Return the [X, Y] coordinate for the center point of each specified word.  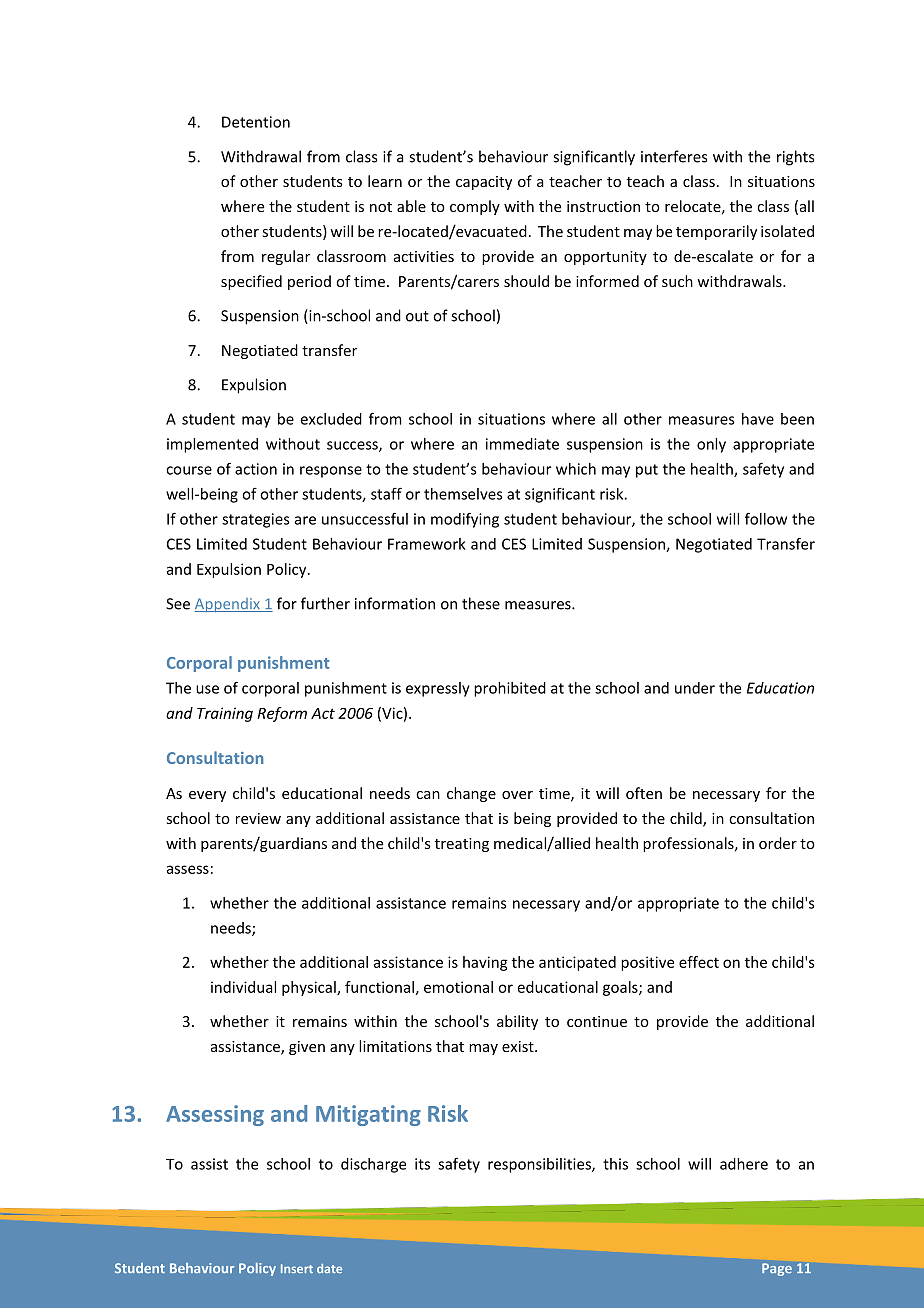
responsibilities [540, 1165]
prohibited [510, 689]
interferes [674, 156]
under [695, 688]
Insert [297, 1268]
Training [225, 714]
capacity [484, 183]
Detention [256, 122]
